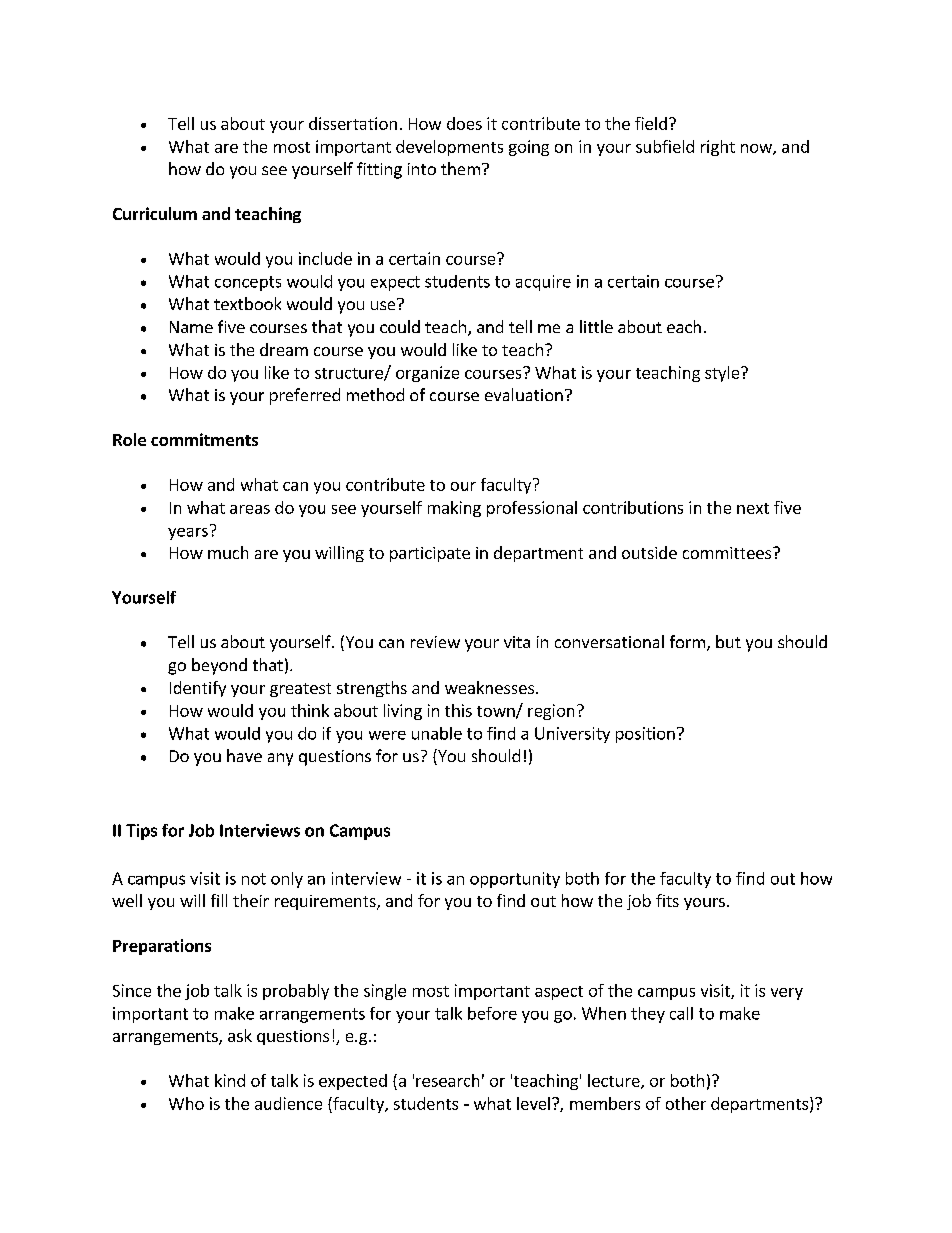  I want to click on Curriculum, so click(155, 213).
